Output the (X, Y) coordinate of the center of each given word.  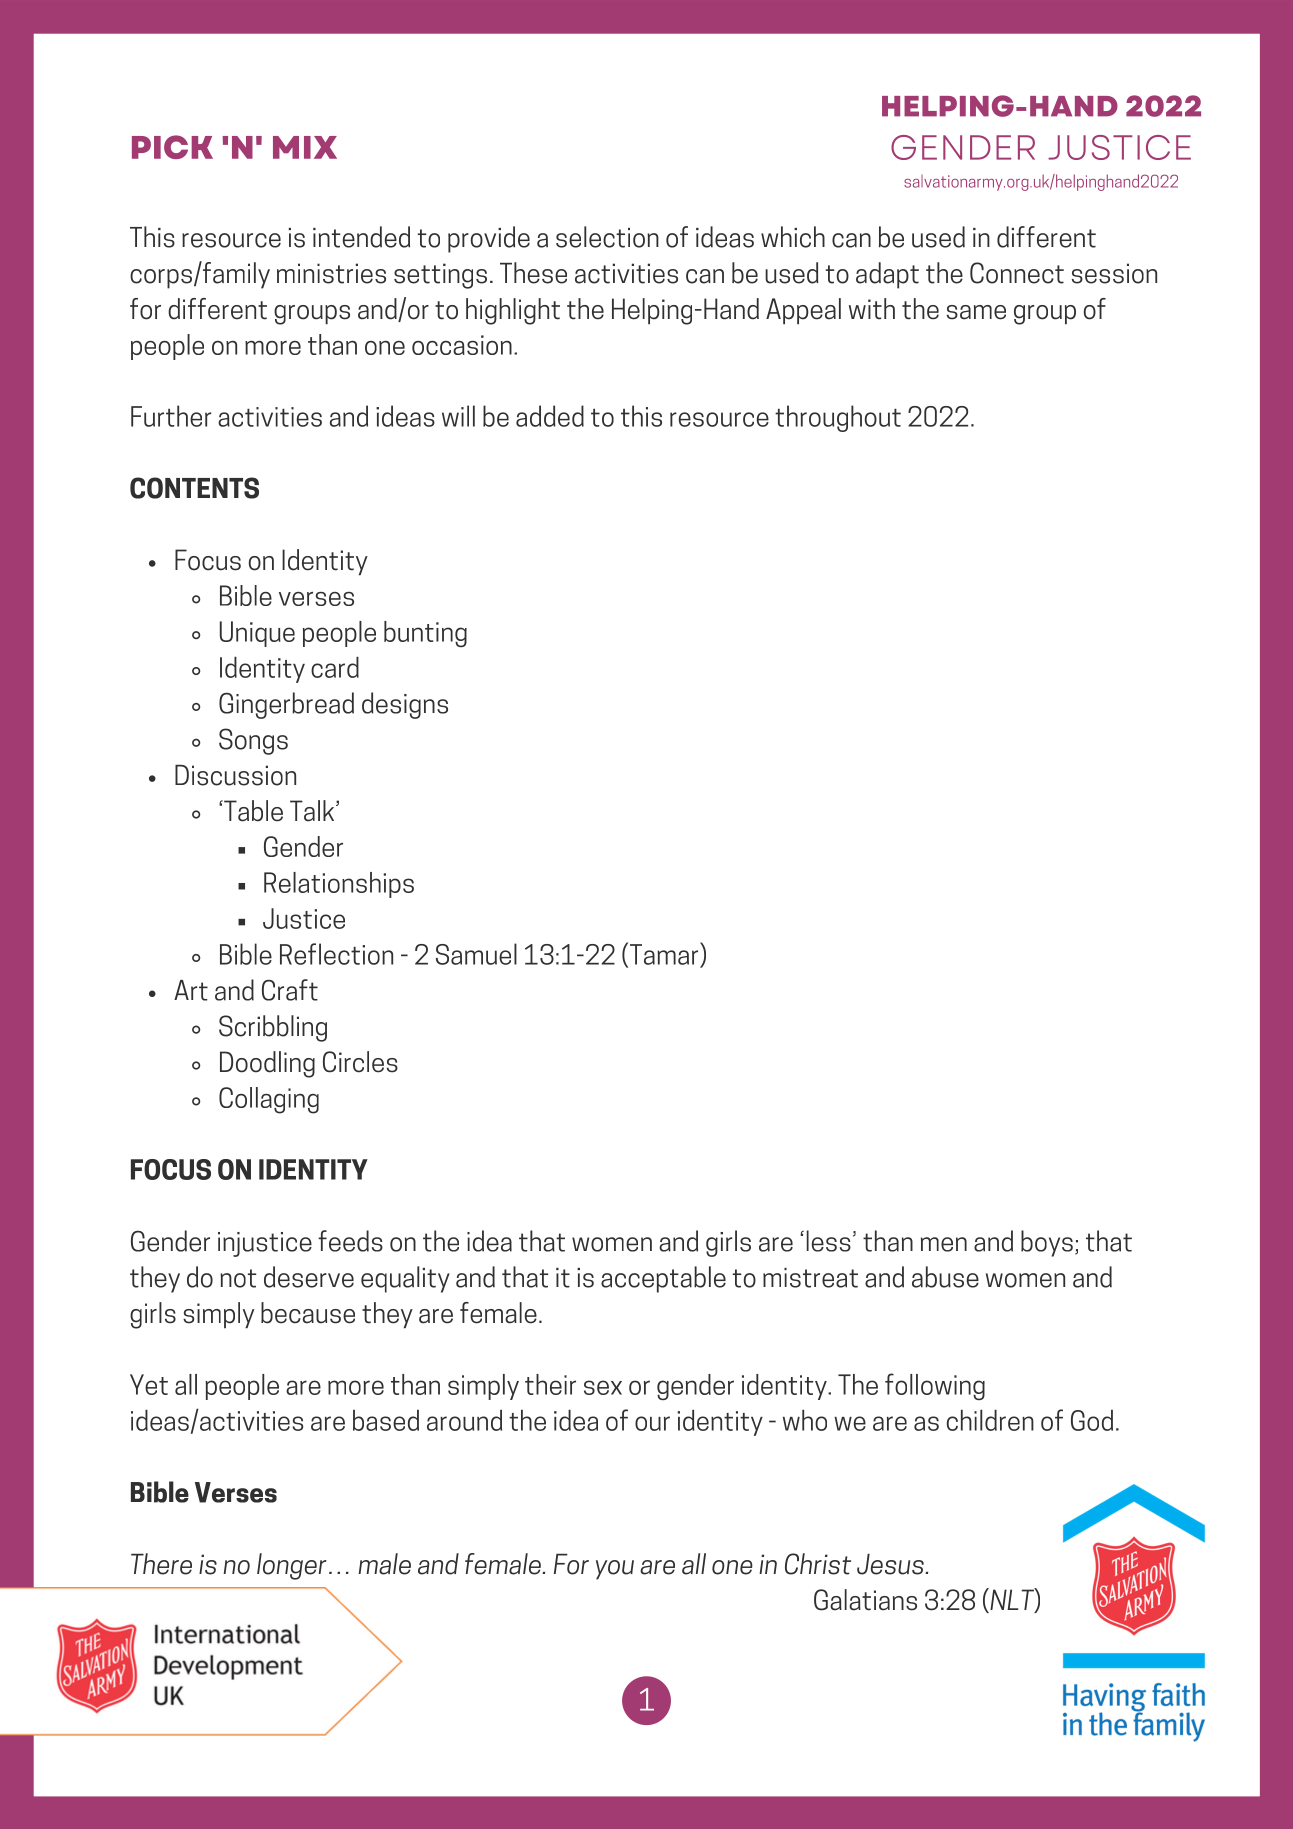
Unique (257, 634)
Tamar (664, 954)
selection (607, 237)
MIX (305, 147)
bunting (425, 634)
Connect (1017, 273)
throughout (838, 418)
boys (1047, 1243)
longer (292, 1566)
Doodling (267, 1064)
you (615, 1570)
